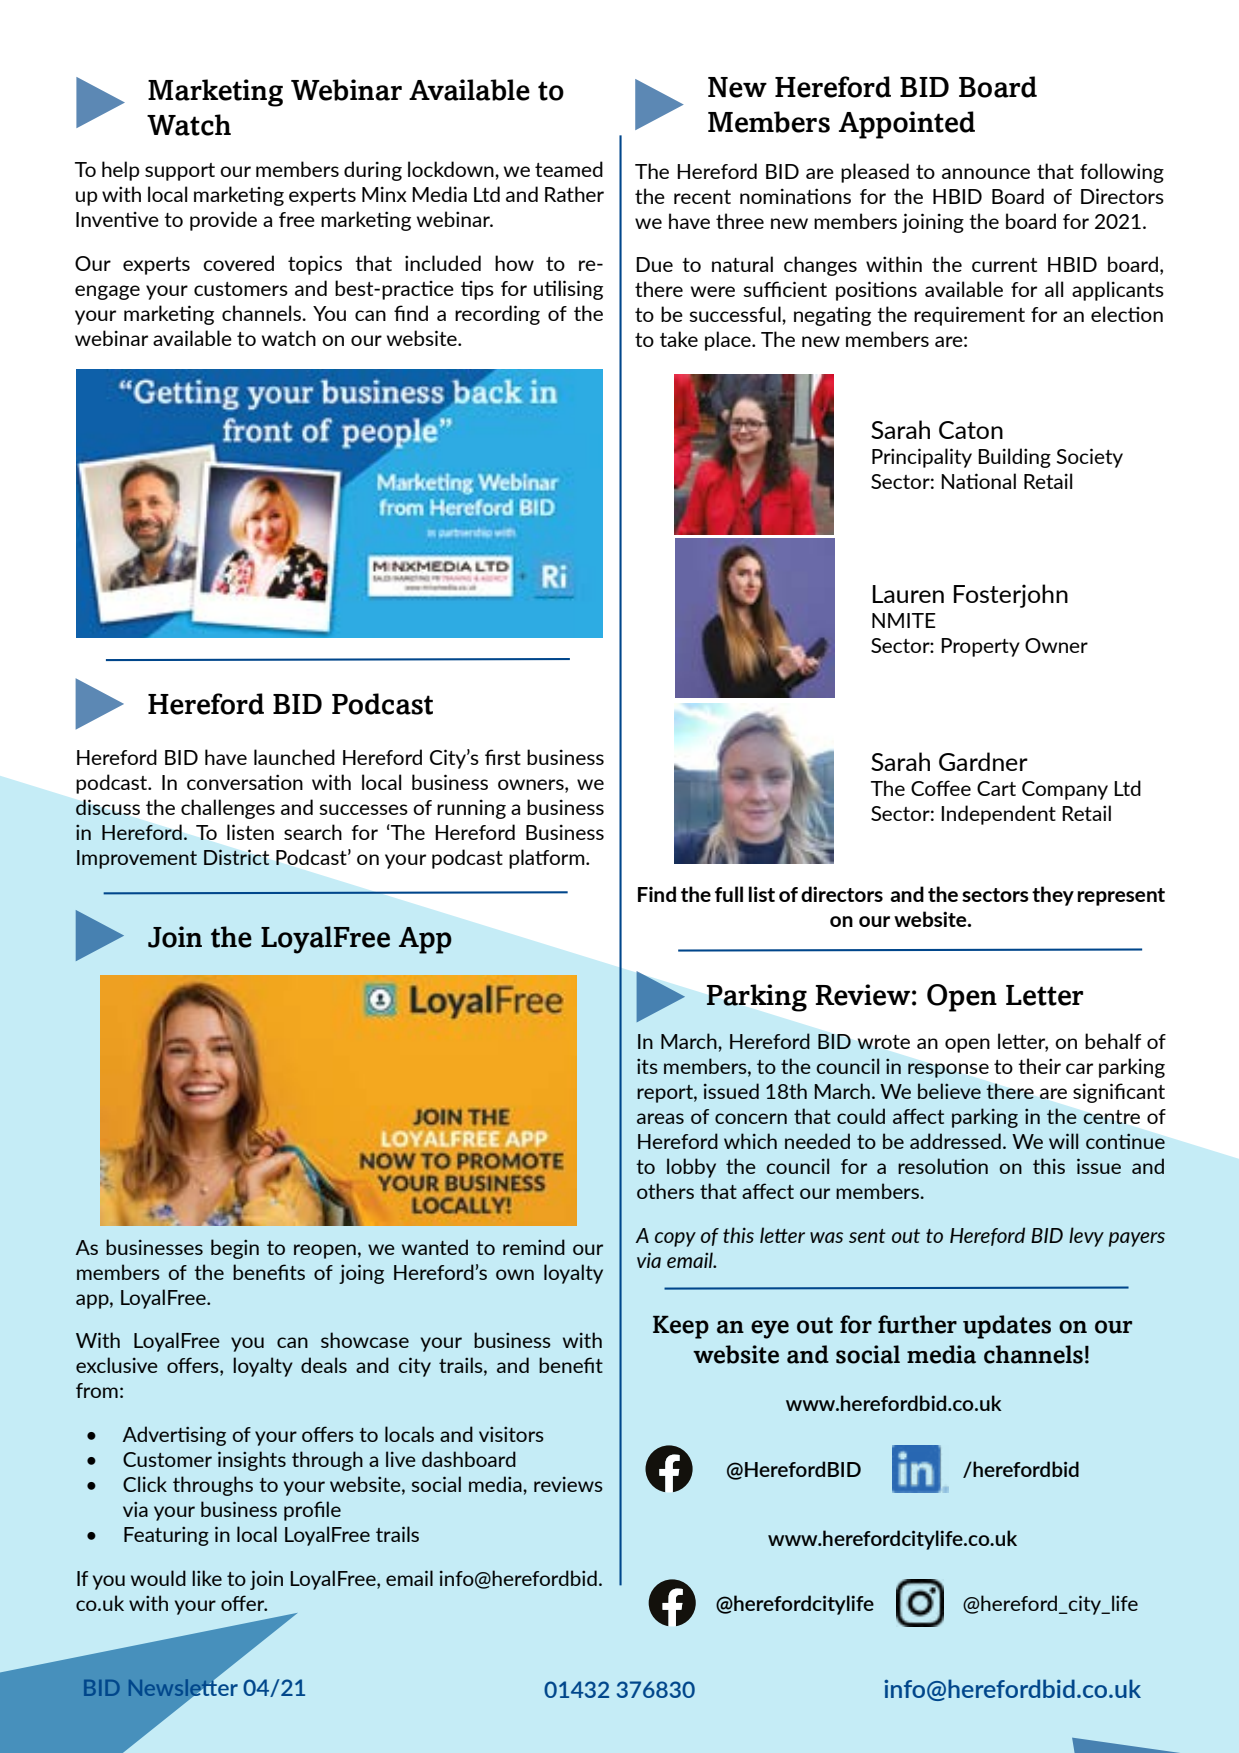 The width and height of the screenshot is (1239, 1753). I want to click on Featuring, so click(166, 1536).
